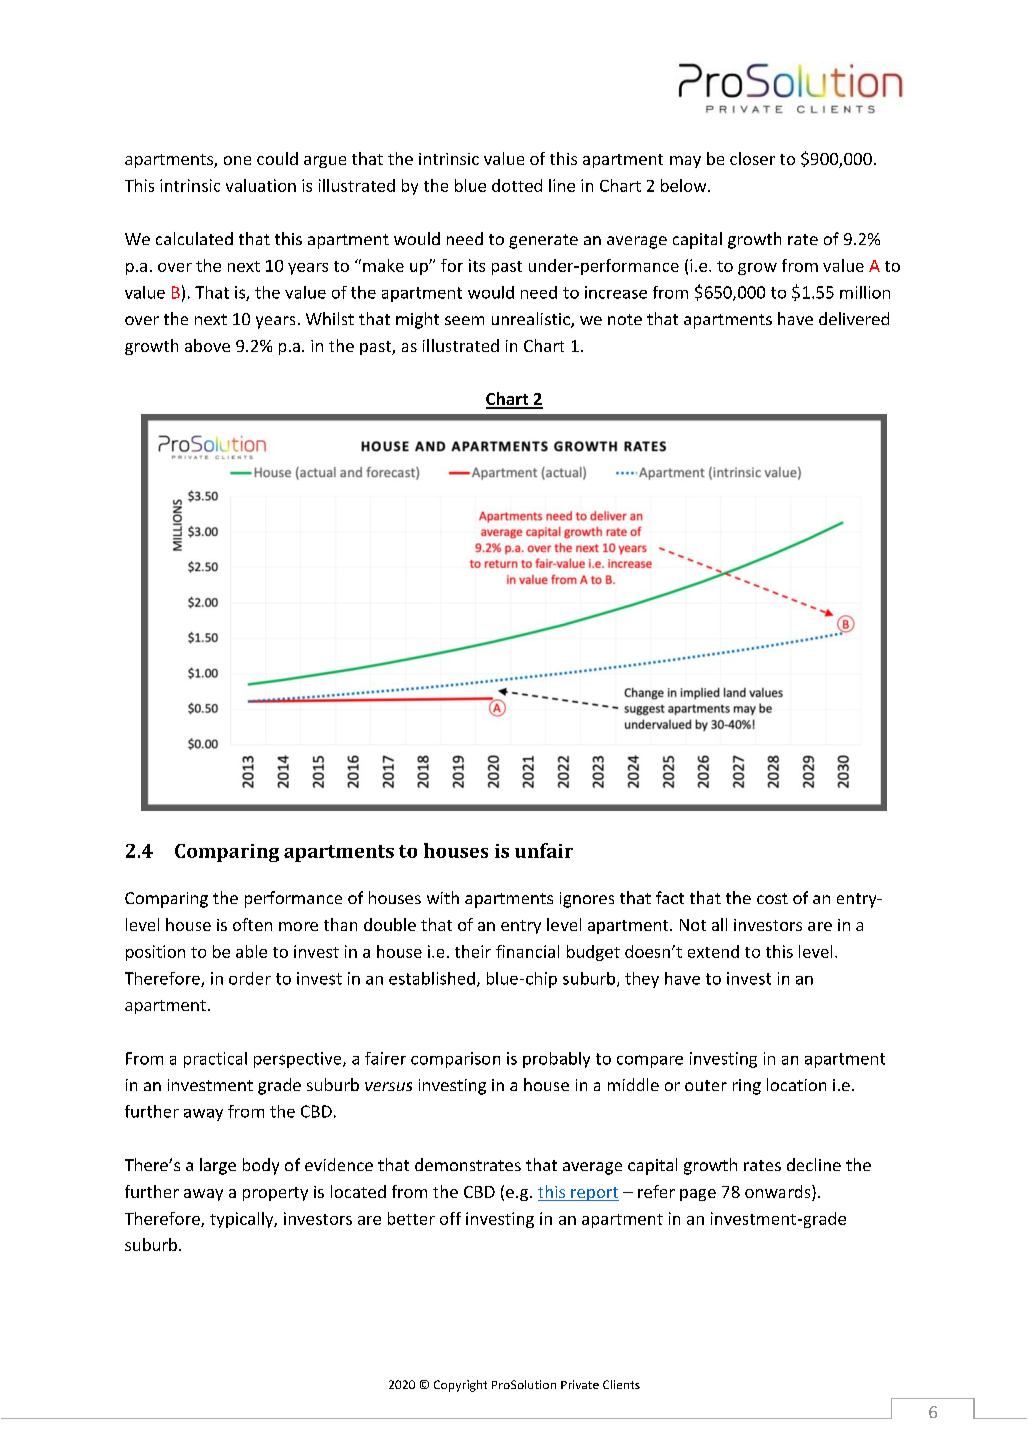  I want to click on Copyright, so click(460, 1386).
